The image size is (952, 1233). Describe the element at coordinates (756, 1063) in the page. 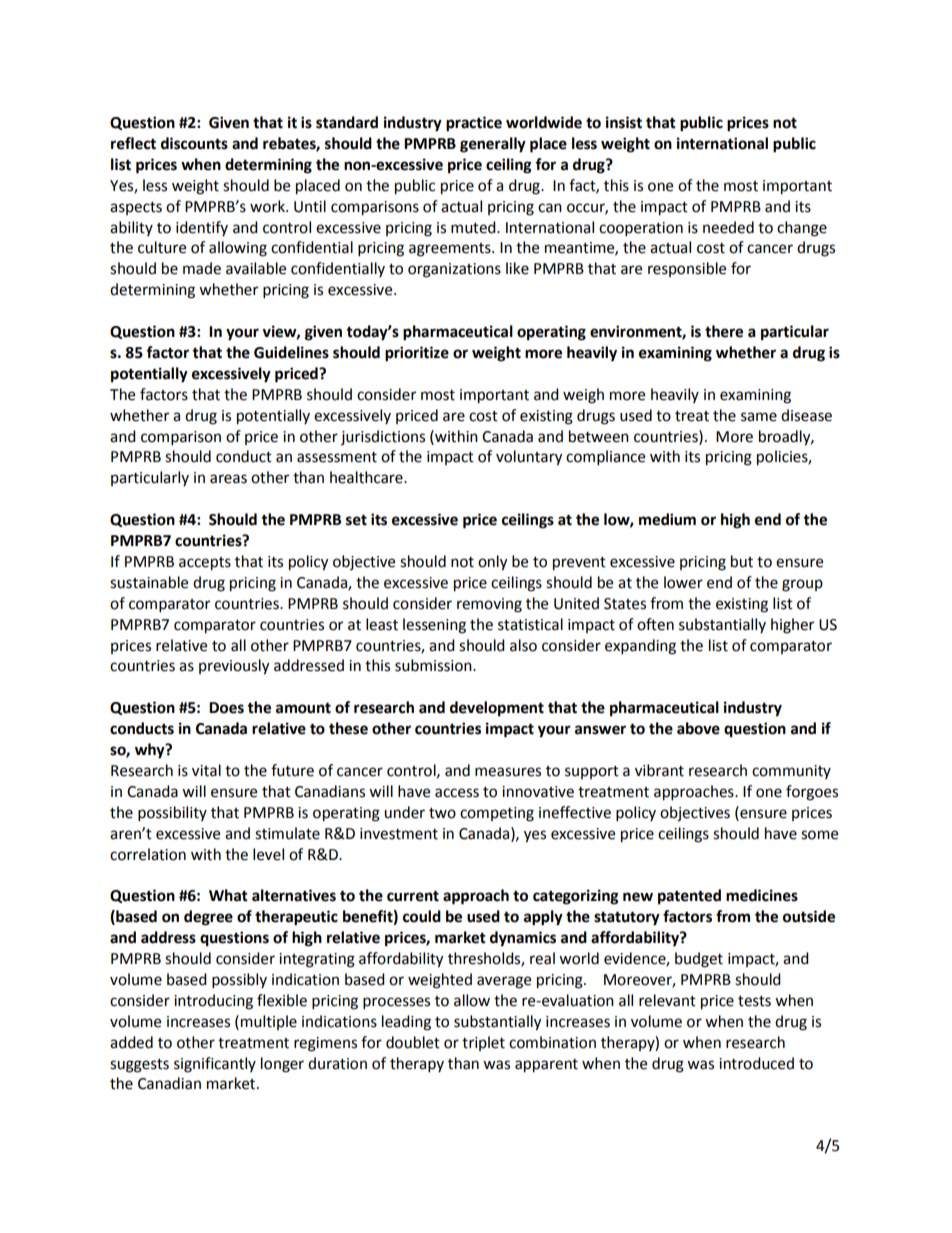

I see `introduced` at that location.
